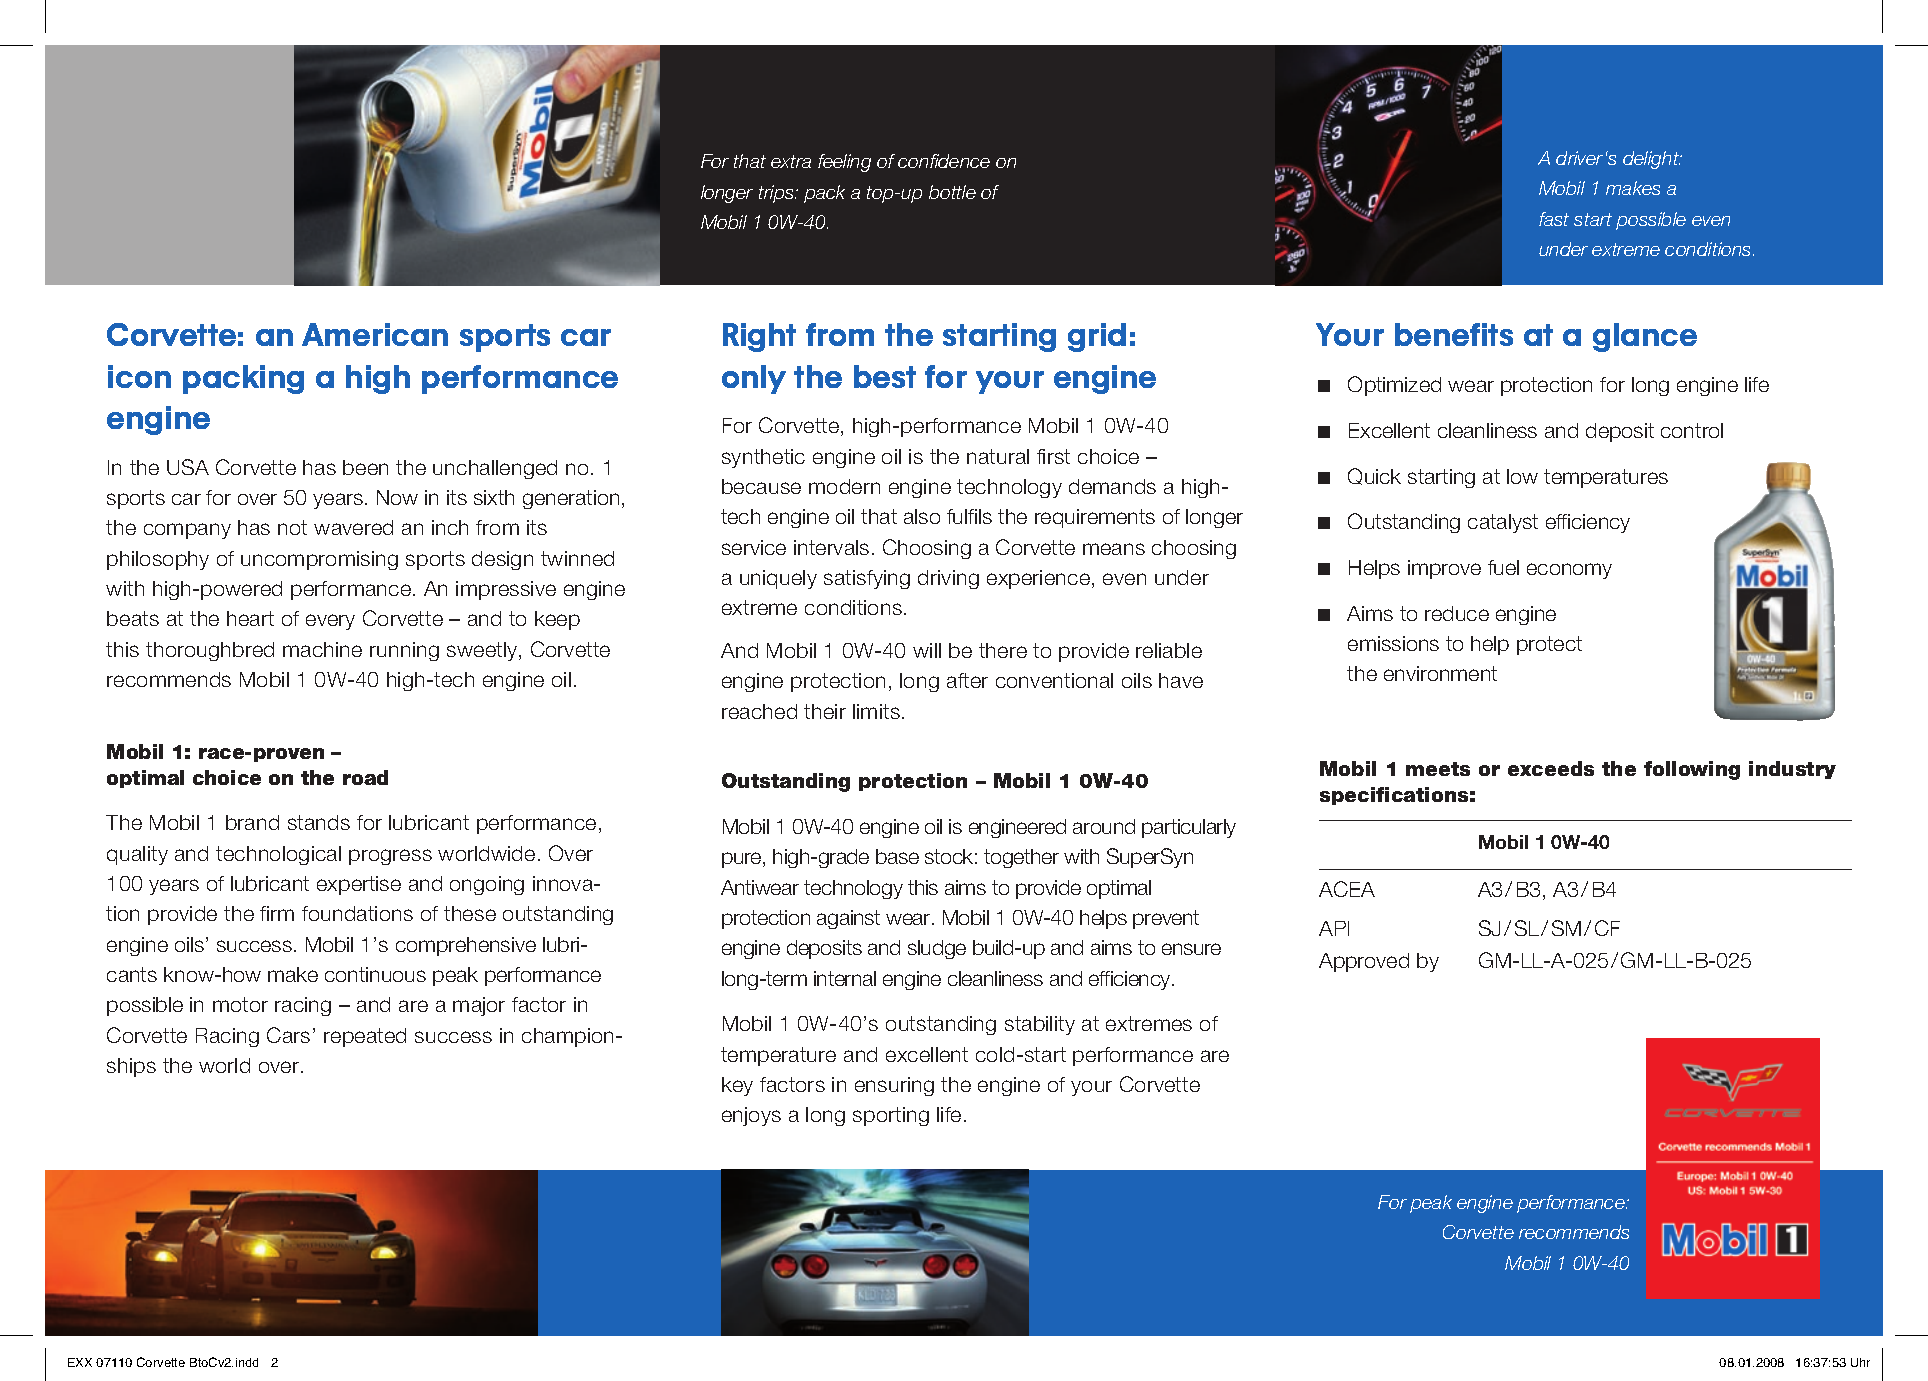  I want to click on bottle, so click(952, 192).
